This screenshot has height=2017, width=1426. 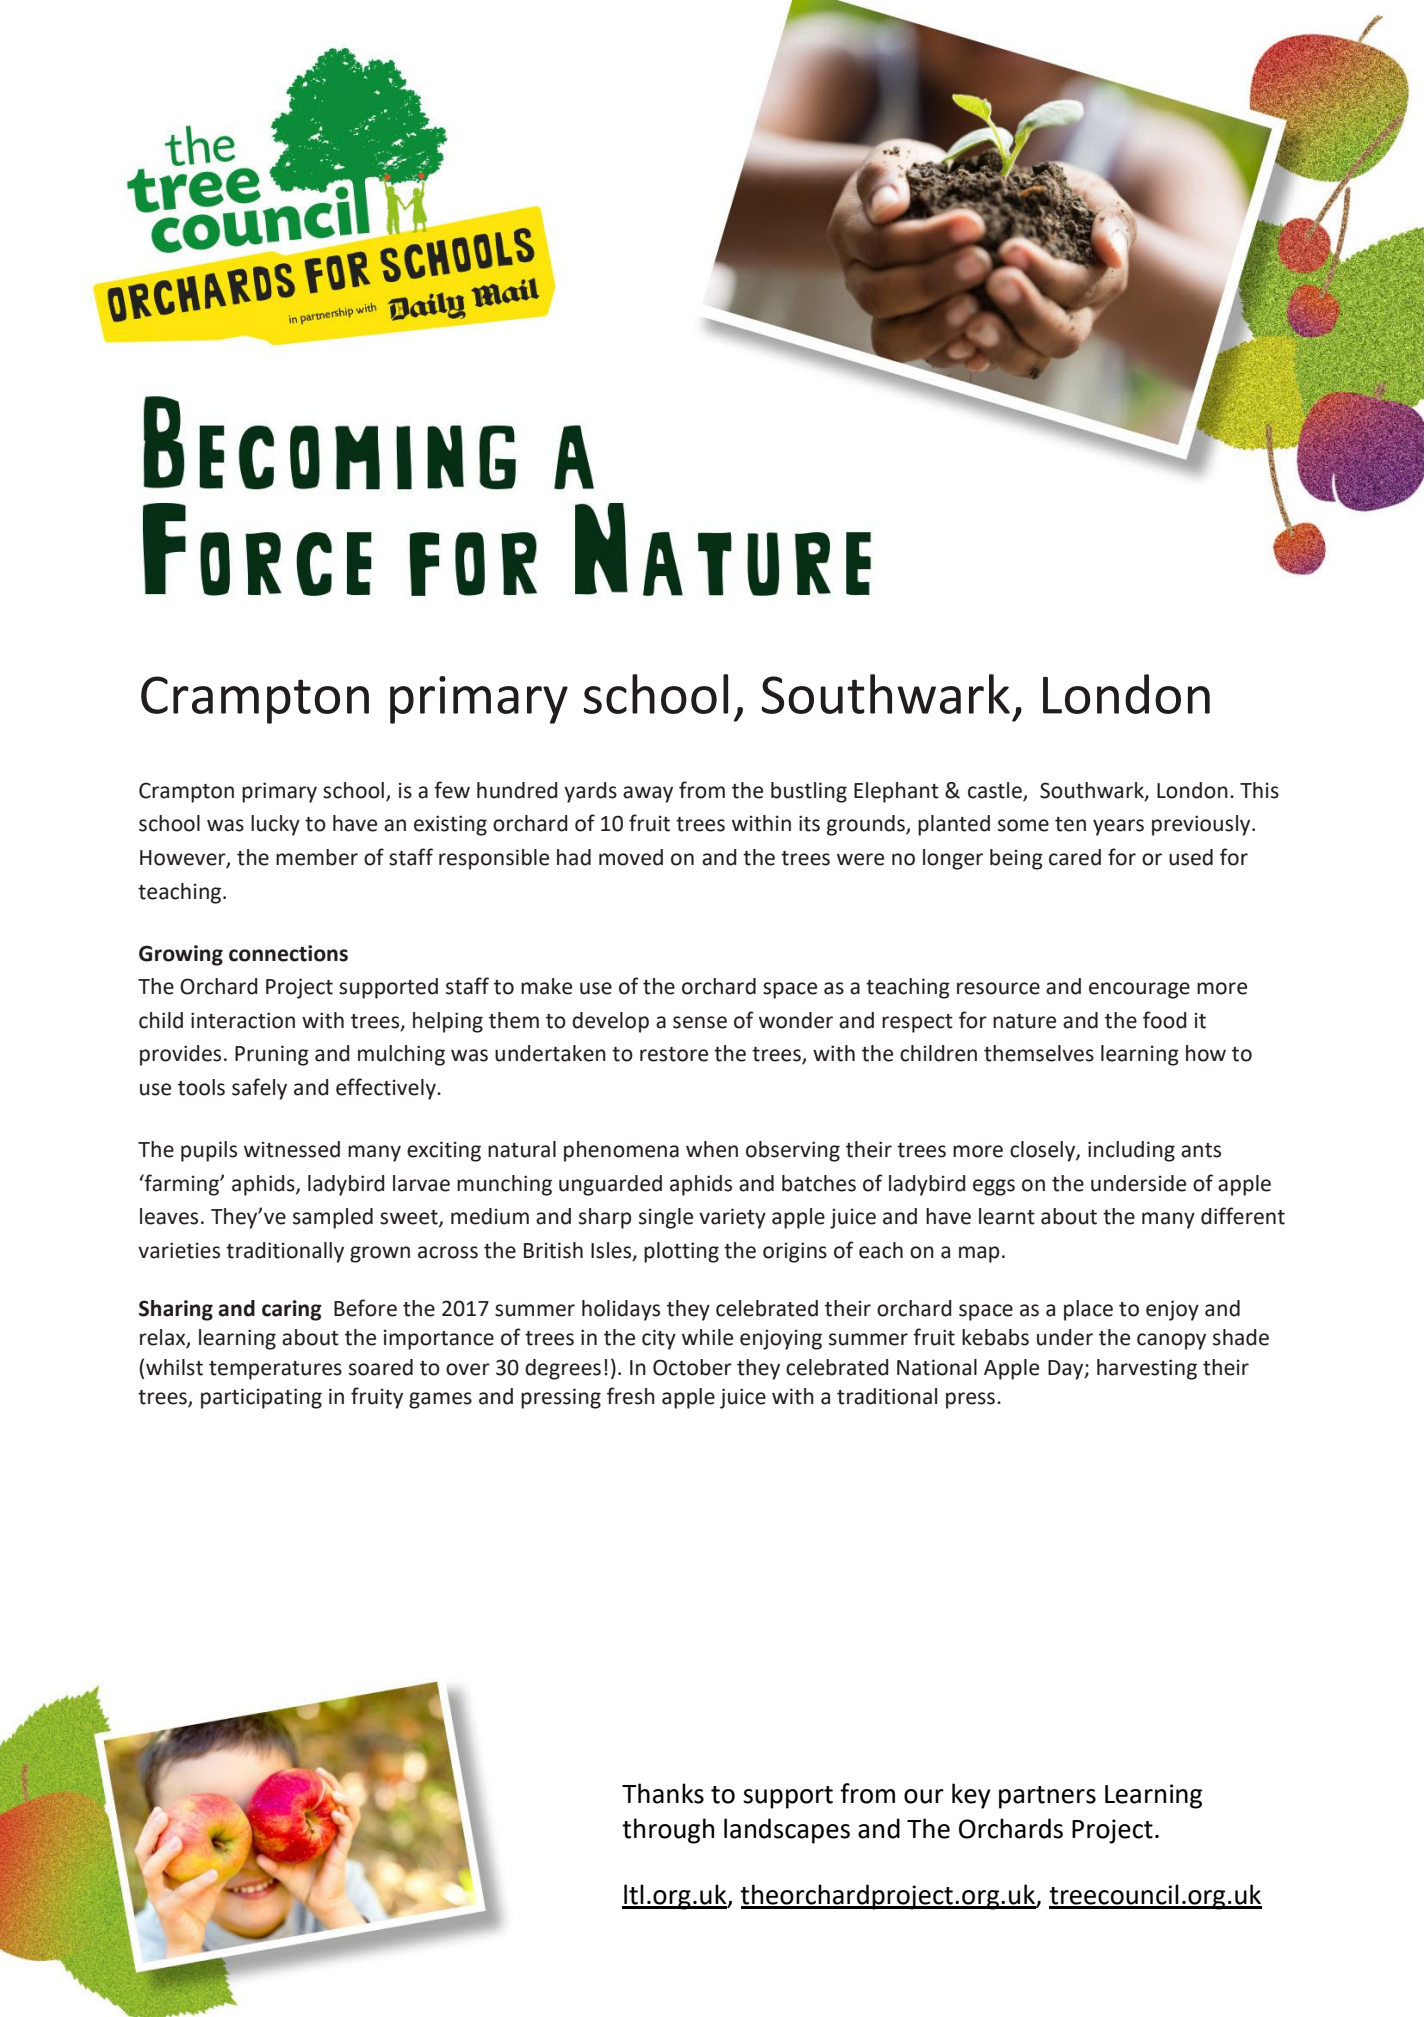 I want to click on lucky, so click(x=275, y=825).
